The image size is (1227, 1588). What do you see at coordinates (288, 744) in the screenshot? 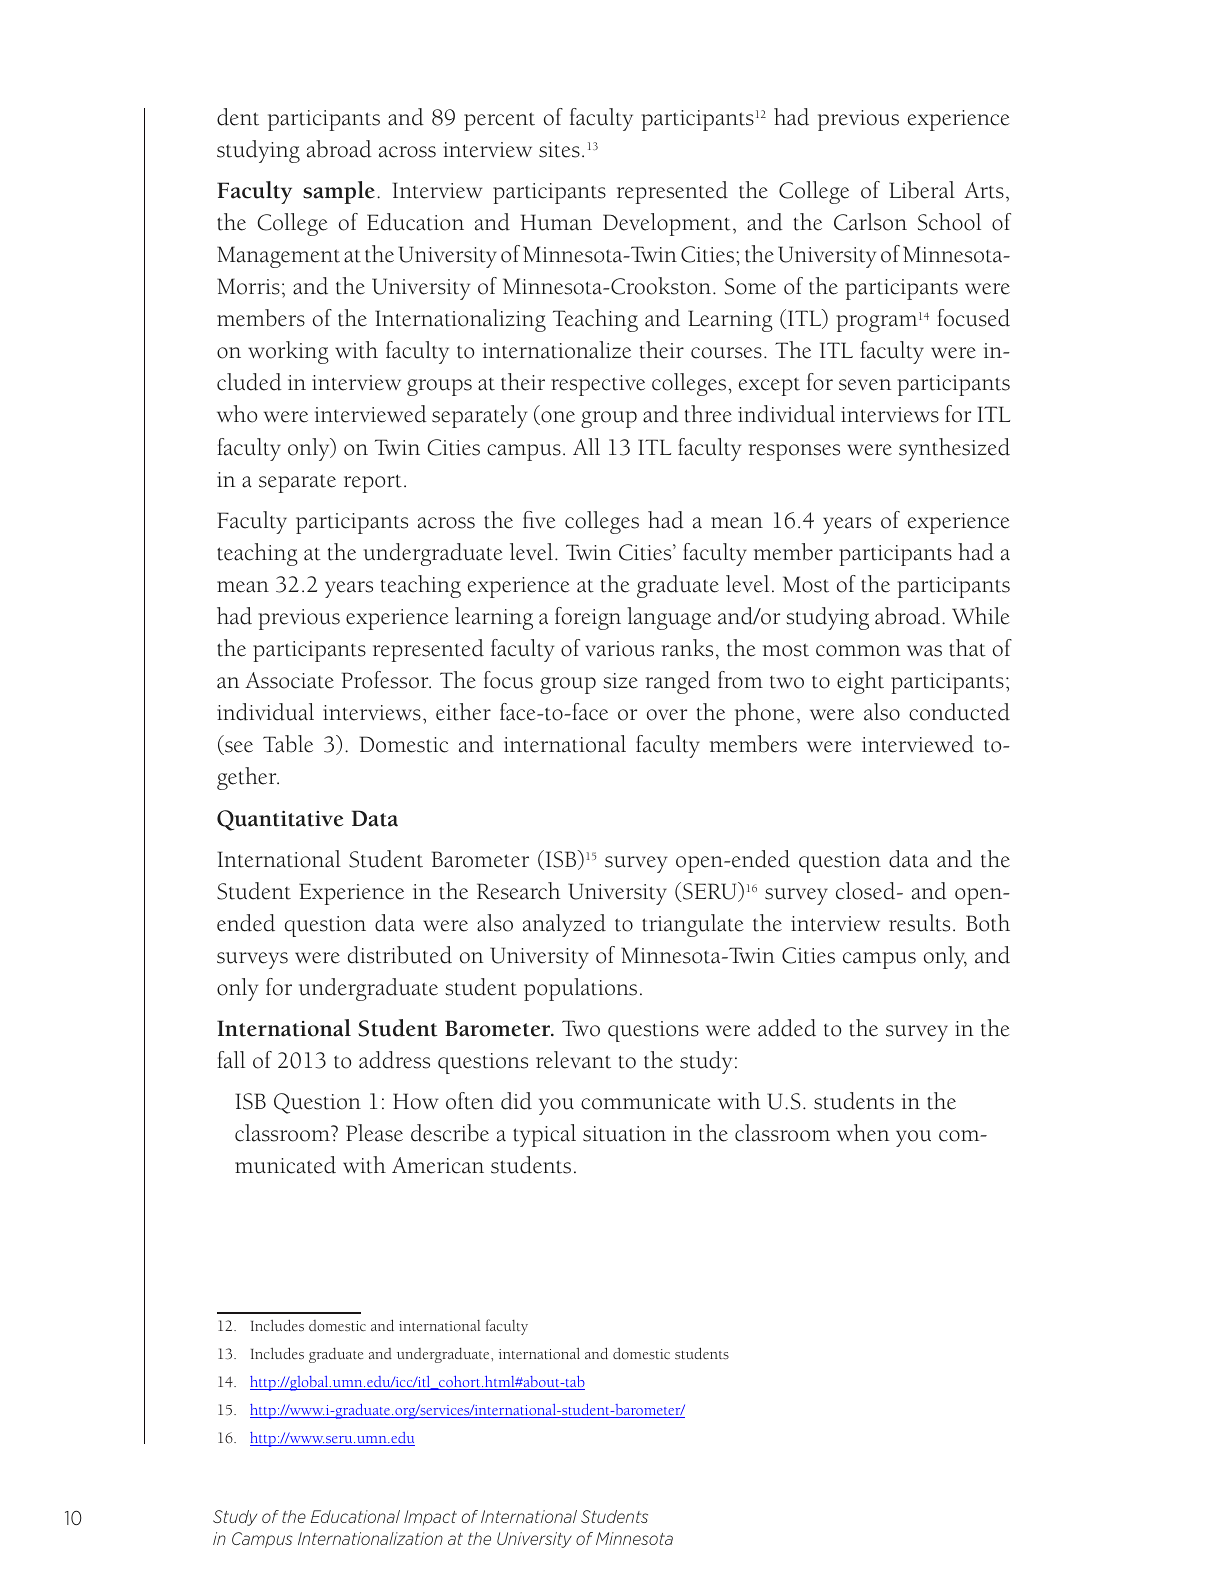
I see `Table` at bounding box center [288, 744].
